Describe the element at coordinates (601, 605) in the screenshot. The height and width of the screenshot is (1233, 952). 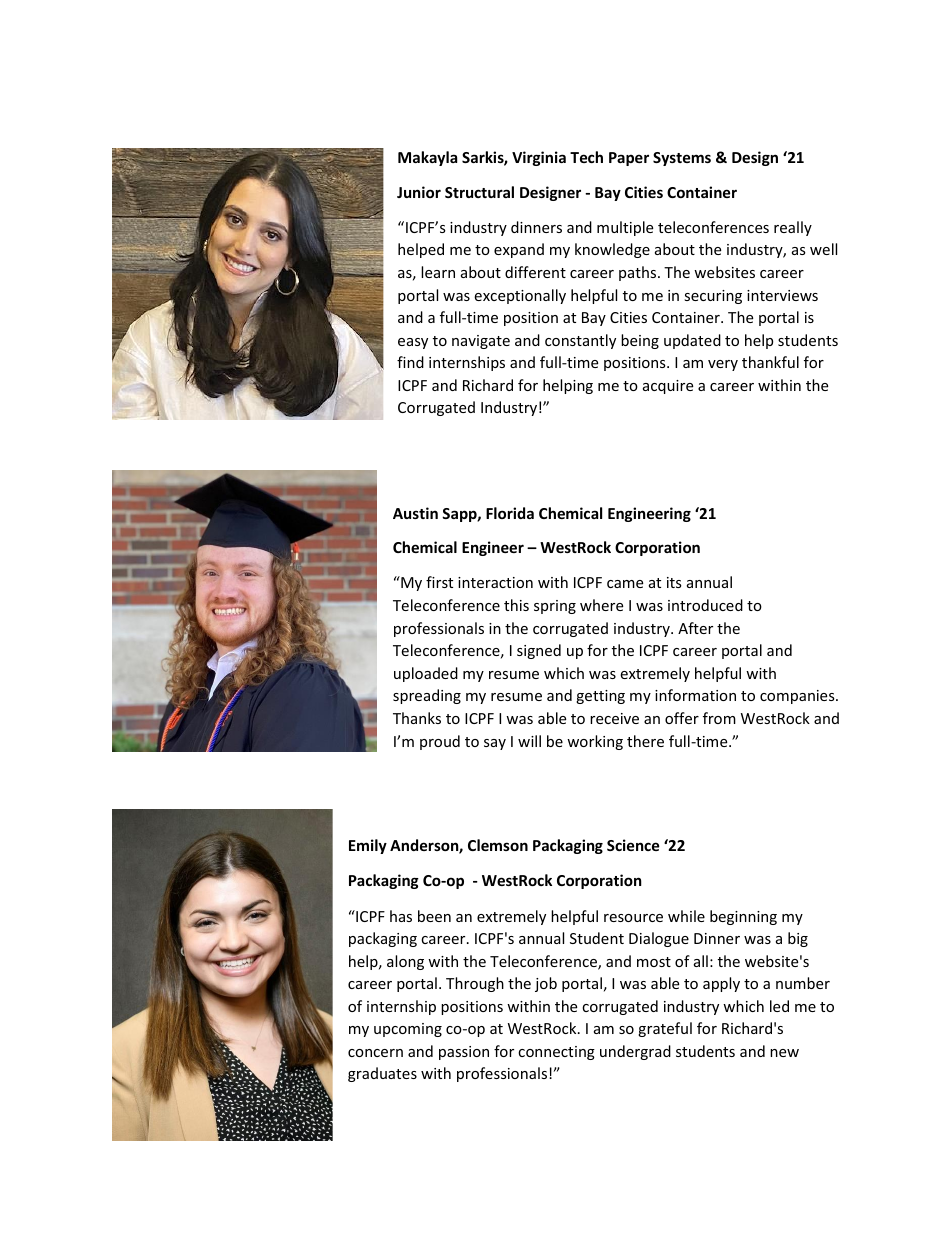
I see `where` at that location.
